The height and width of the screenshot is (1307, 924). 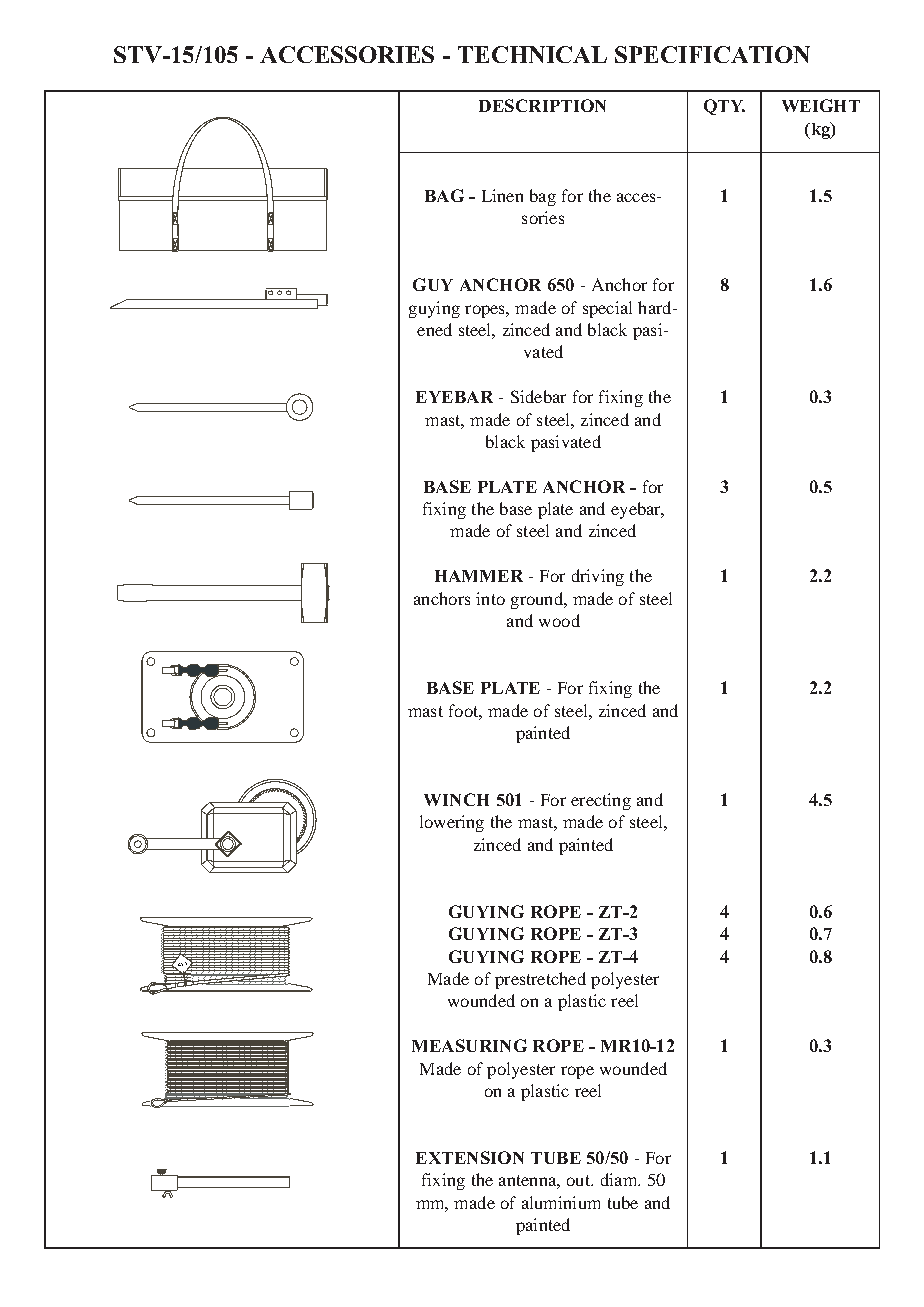 I want to click on SPECIFICATION, so click(x=712, y=54).
